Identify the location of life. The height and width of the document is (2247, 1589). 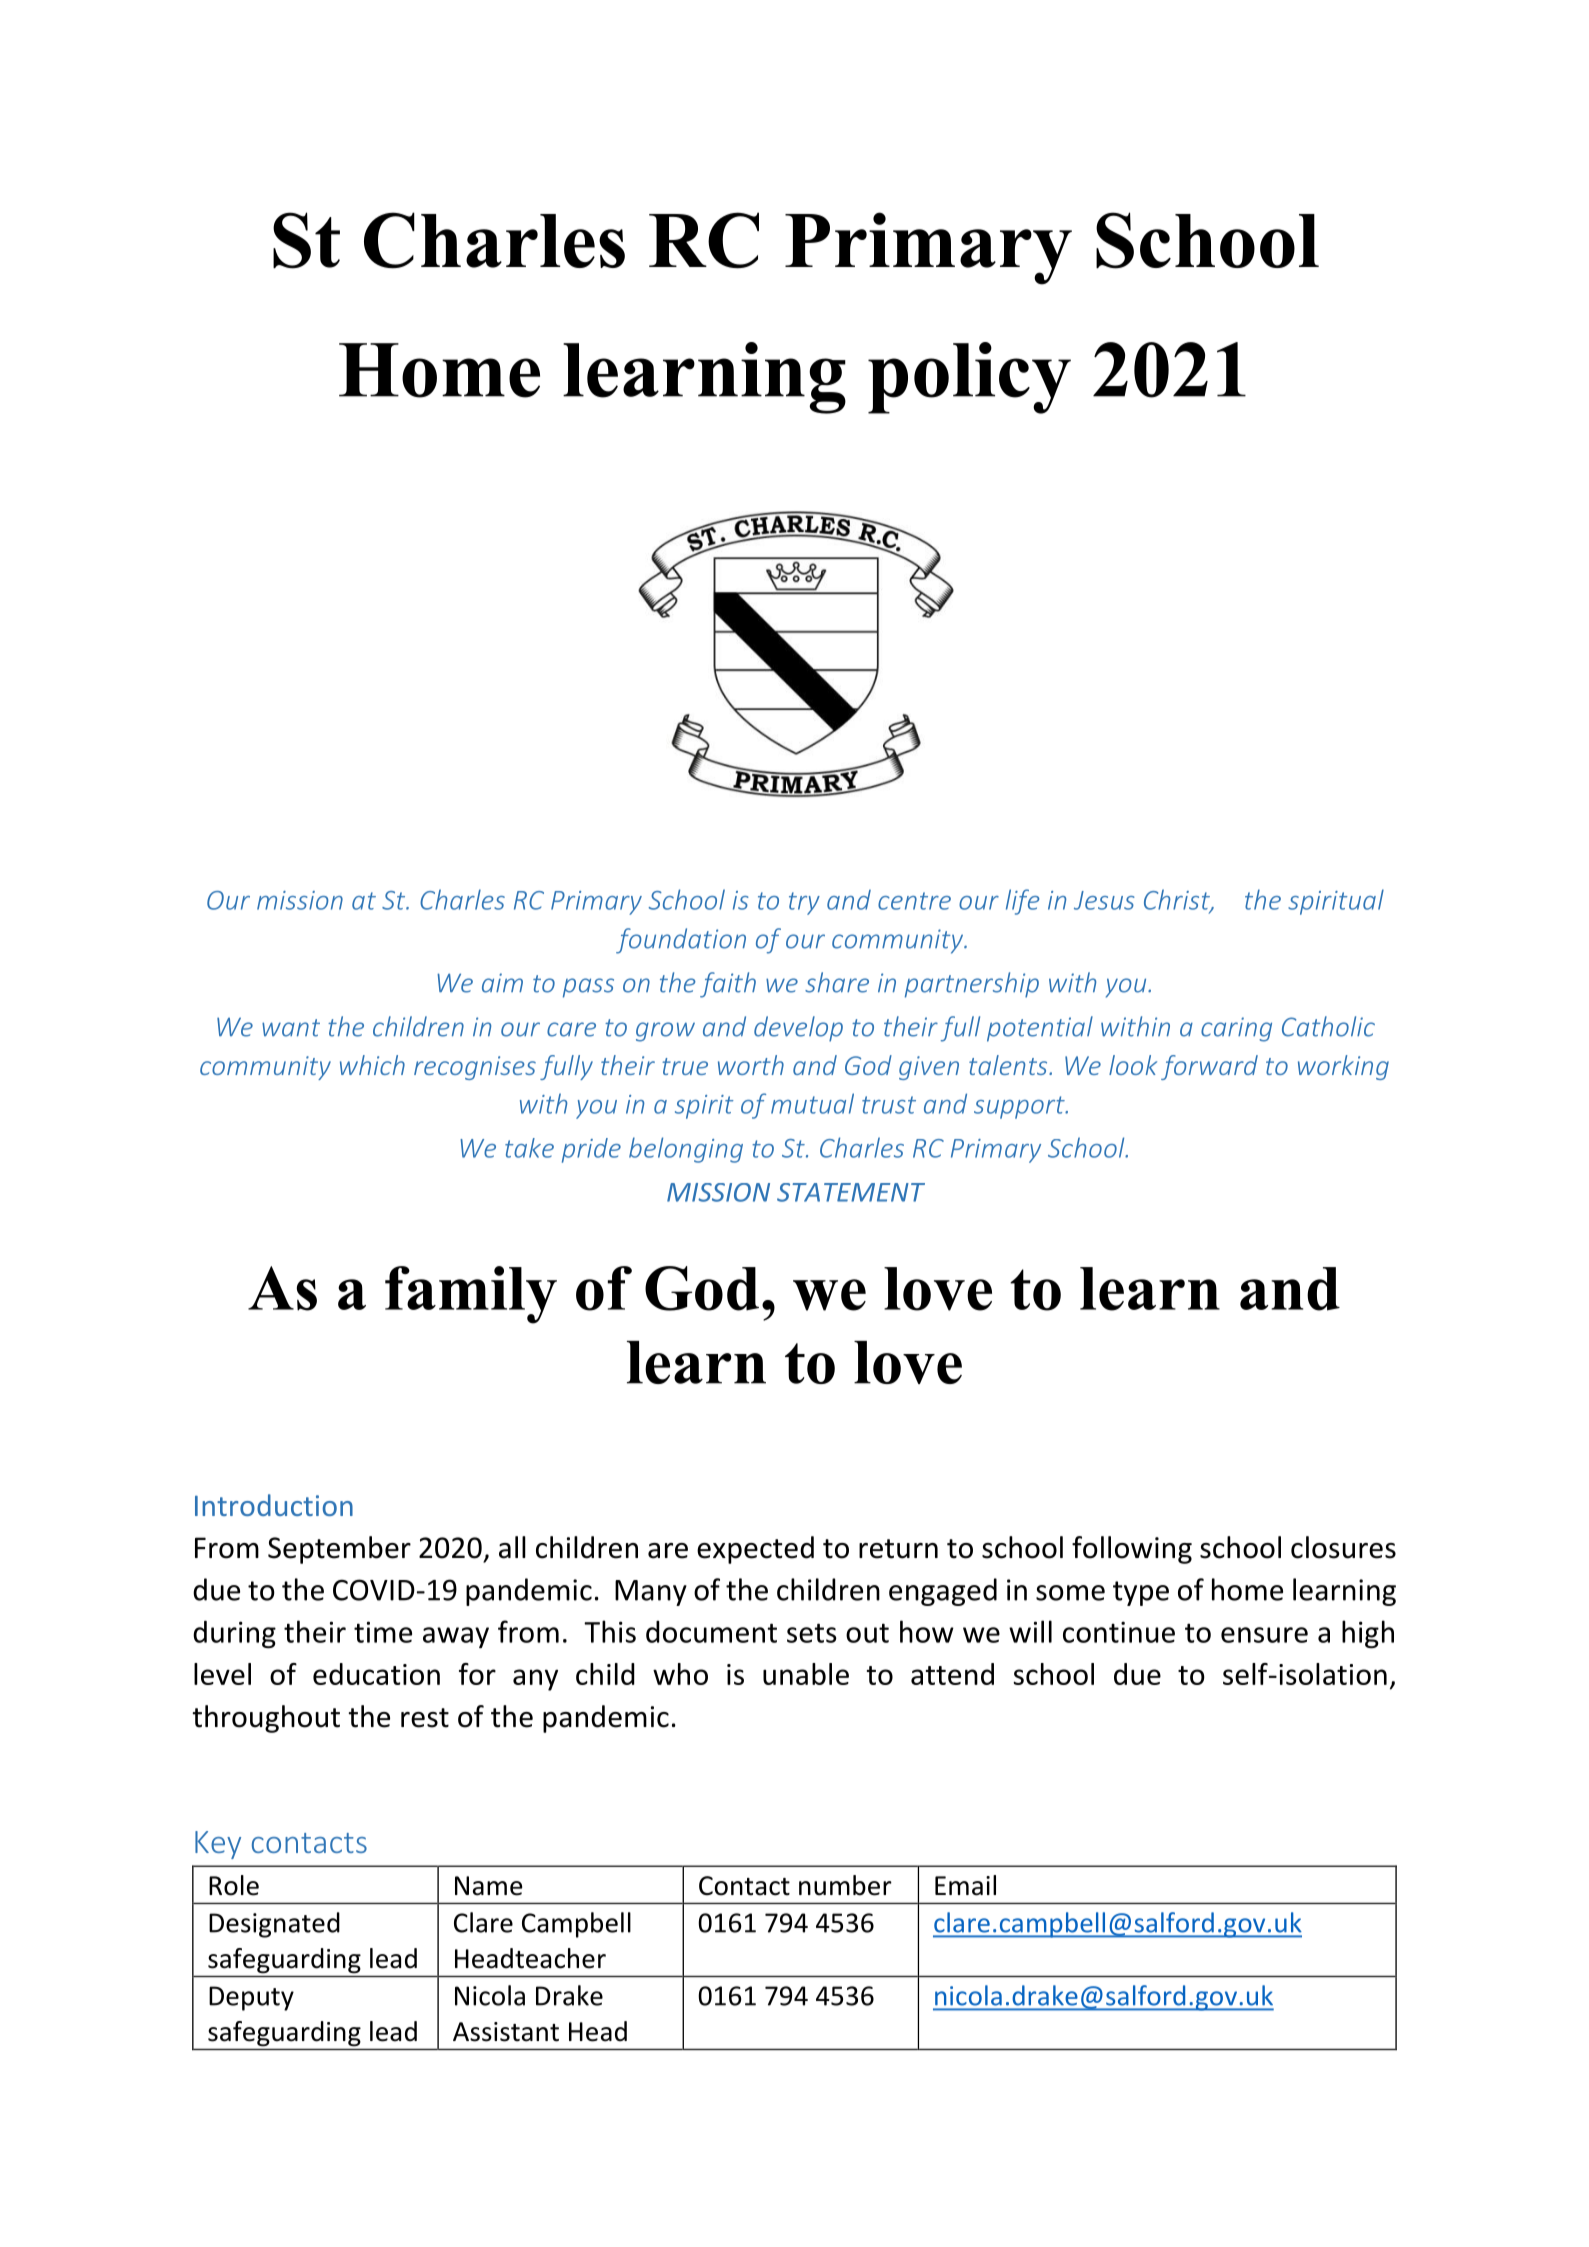
(1023, 902).
